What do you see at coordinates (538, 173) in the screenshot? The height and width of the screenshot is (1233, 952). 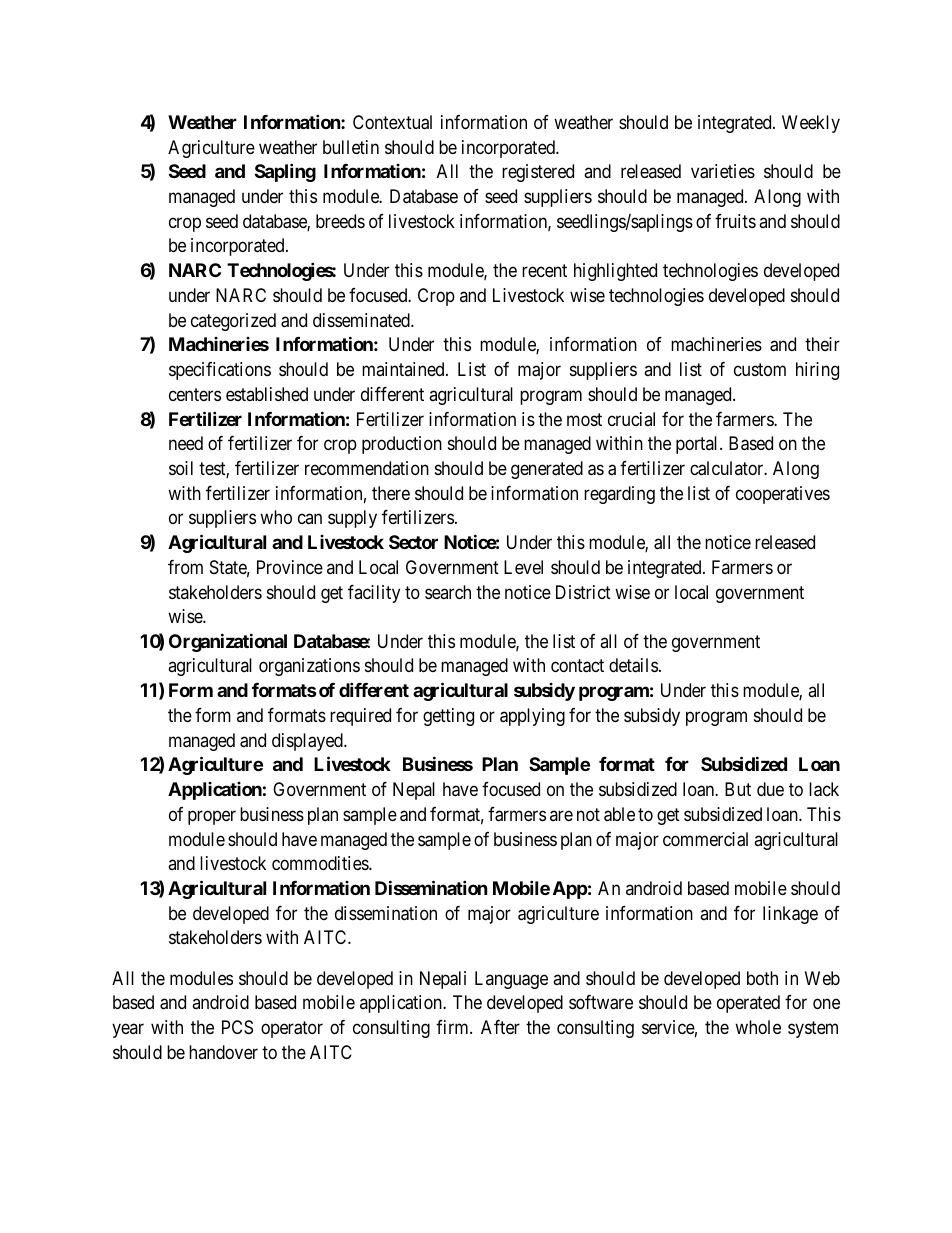 I see `registered` at bounding box center [538, 173].
